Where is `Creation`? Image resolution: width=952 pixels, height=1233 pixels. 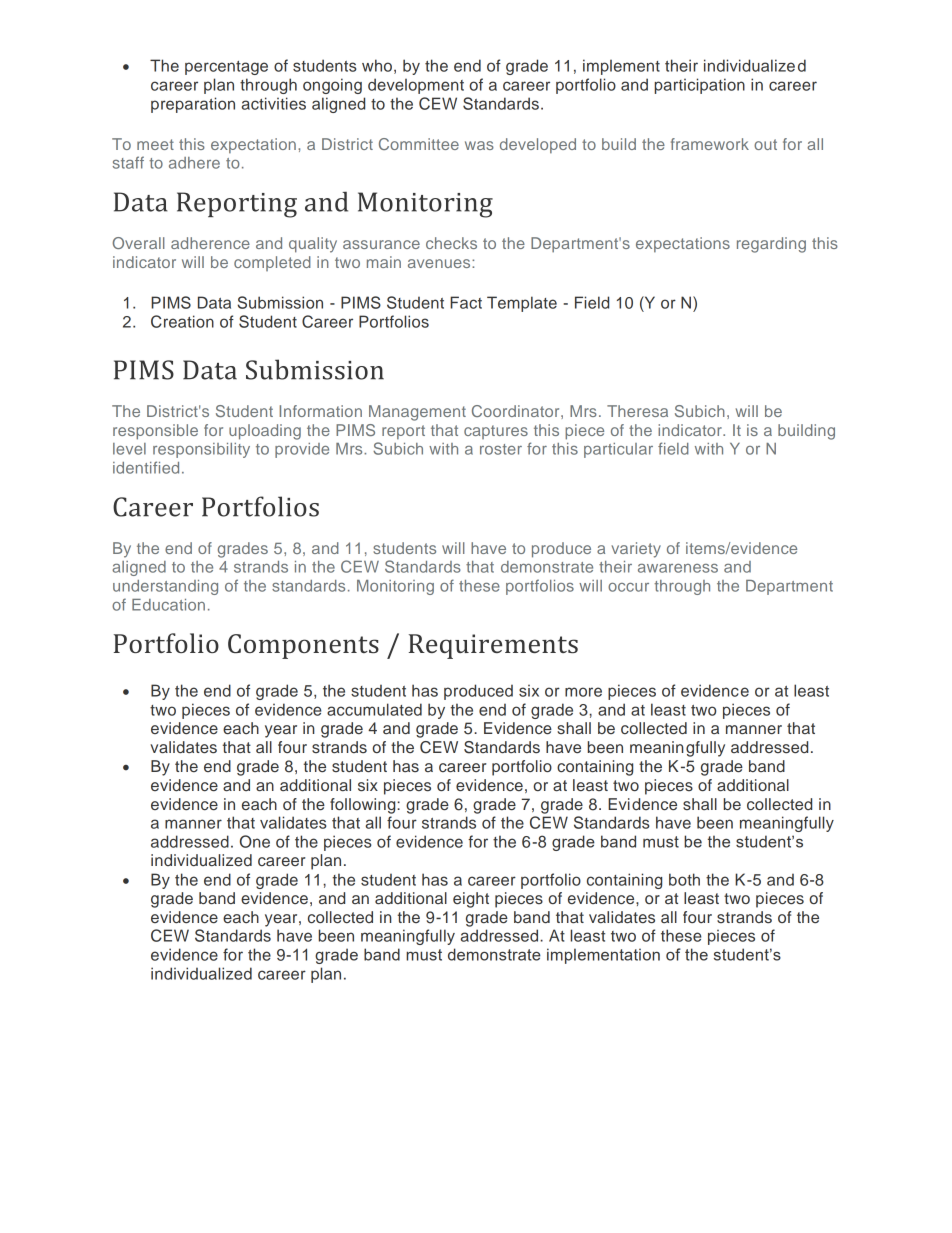 Creation is located at coordinates (182, 321).
